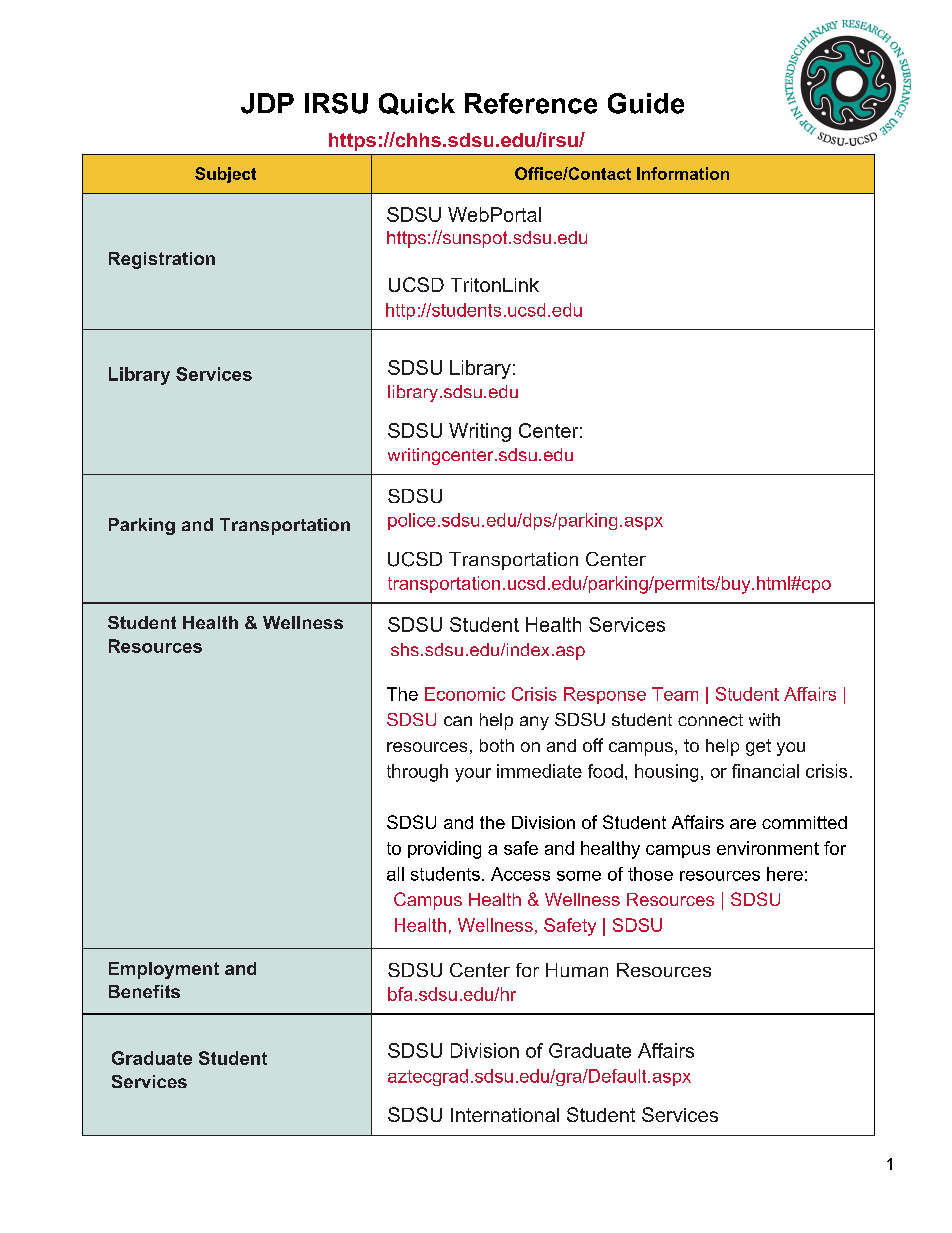 The image size is (952, 1233). What do you see at coordinates (164, 970) in the document?
I see `Employment` at bounding box center [164, 970].
